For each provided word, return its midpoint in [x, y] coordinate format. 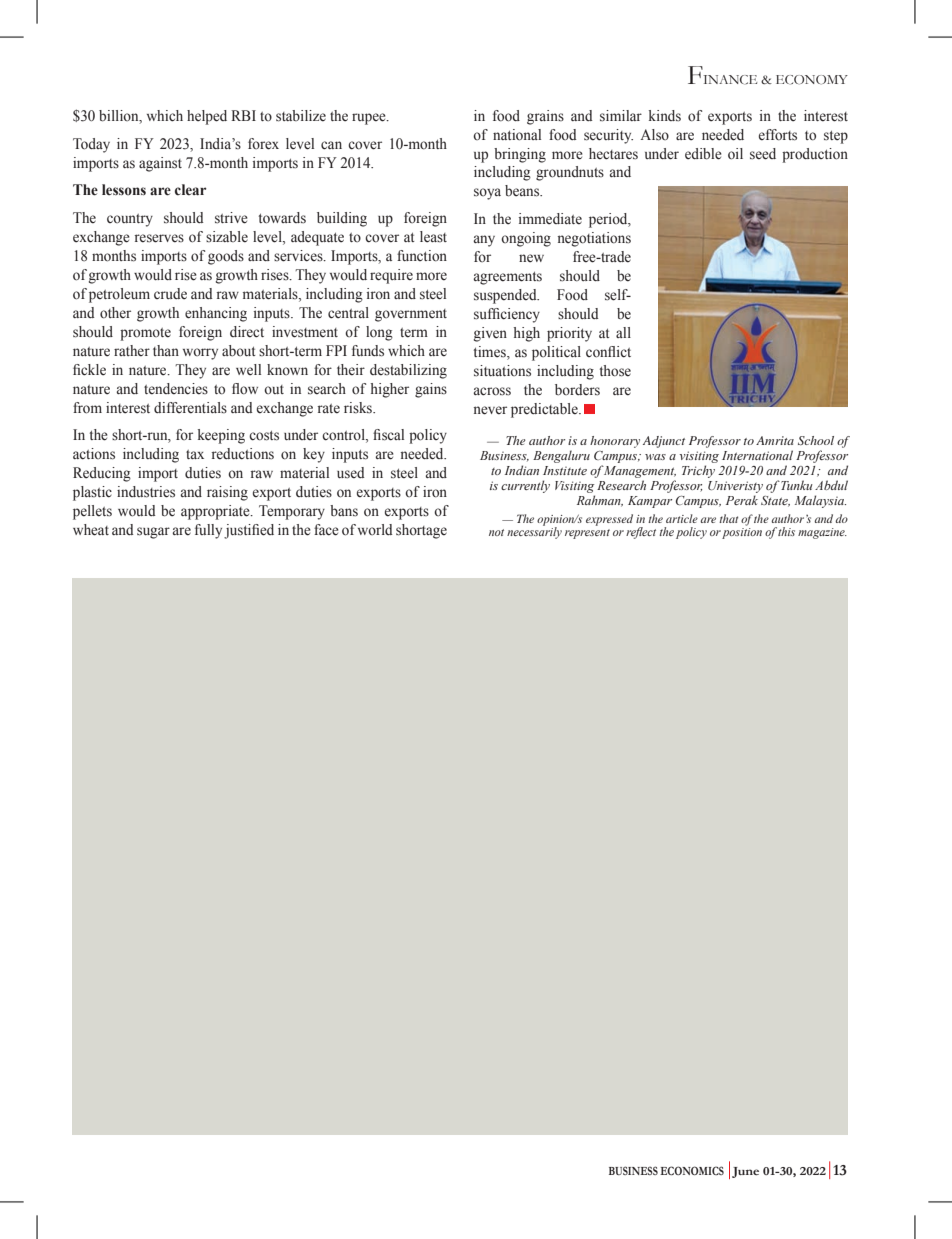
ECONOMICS [692, 1170]
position [742, 533]
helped [207, 117]
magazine [822, 533]
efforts [778, 135]
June [745, 1172]
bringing [520, 155]
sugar [153, 533]
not [496, 532]
